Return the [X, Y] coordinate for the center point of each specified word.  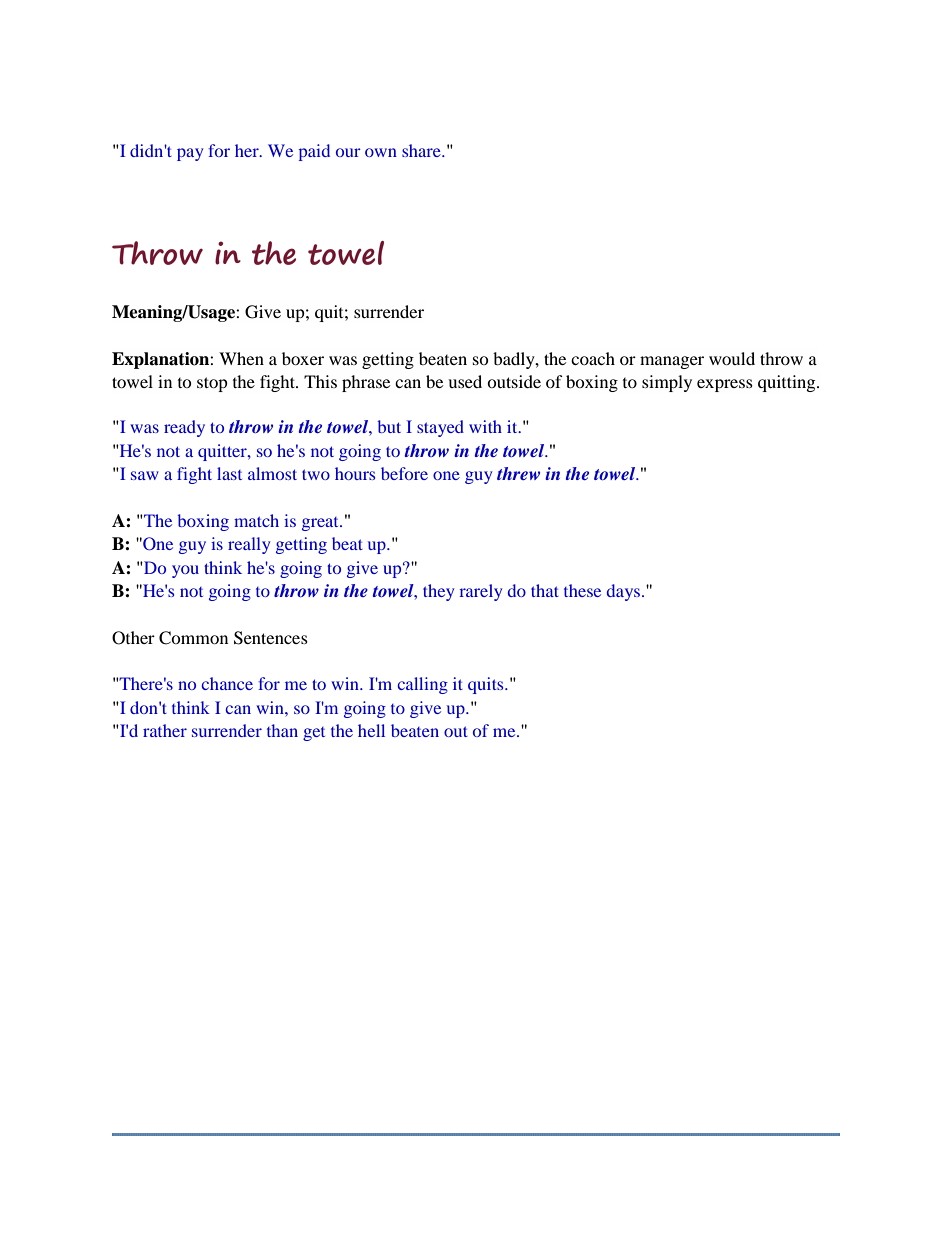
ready [184, 428]
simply [667, 383]
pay [190, 154]
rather [165, 730]
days [623, 592]
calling [422, 685]
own [381, 152]
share [422, 150]
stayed [440, 428]
